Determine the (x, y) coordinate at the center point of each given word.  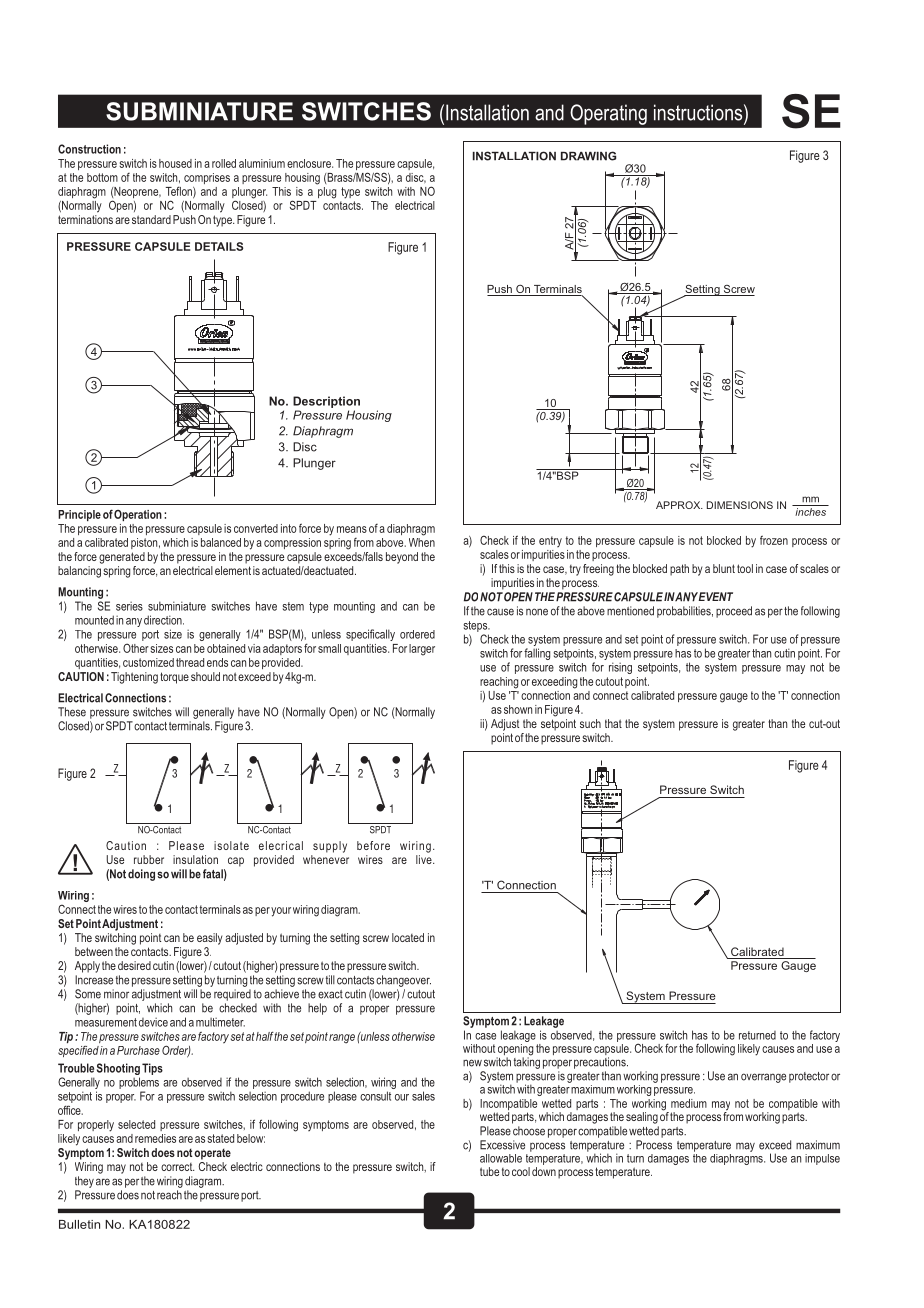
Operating (608, 114)
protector (809, 1077)
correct (178, 1167)
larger (422, 650)
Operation (138, 515)
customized (148, 662)
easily (209, 939)
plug (326, 191)
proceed (734, 612)
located (408, 937)
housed (175, 163)
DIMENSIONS (740, 505)
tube (489, 1171)
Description (326, 402)
